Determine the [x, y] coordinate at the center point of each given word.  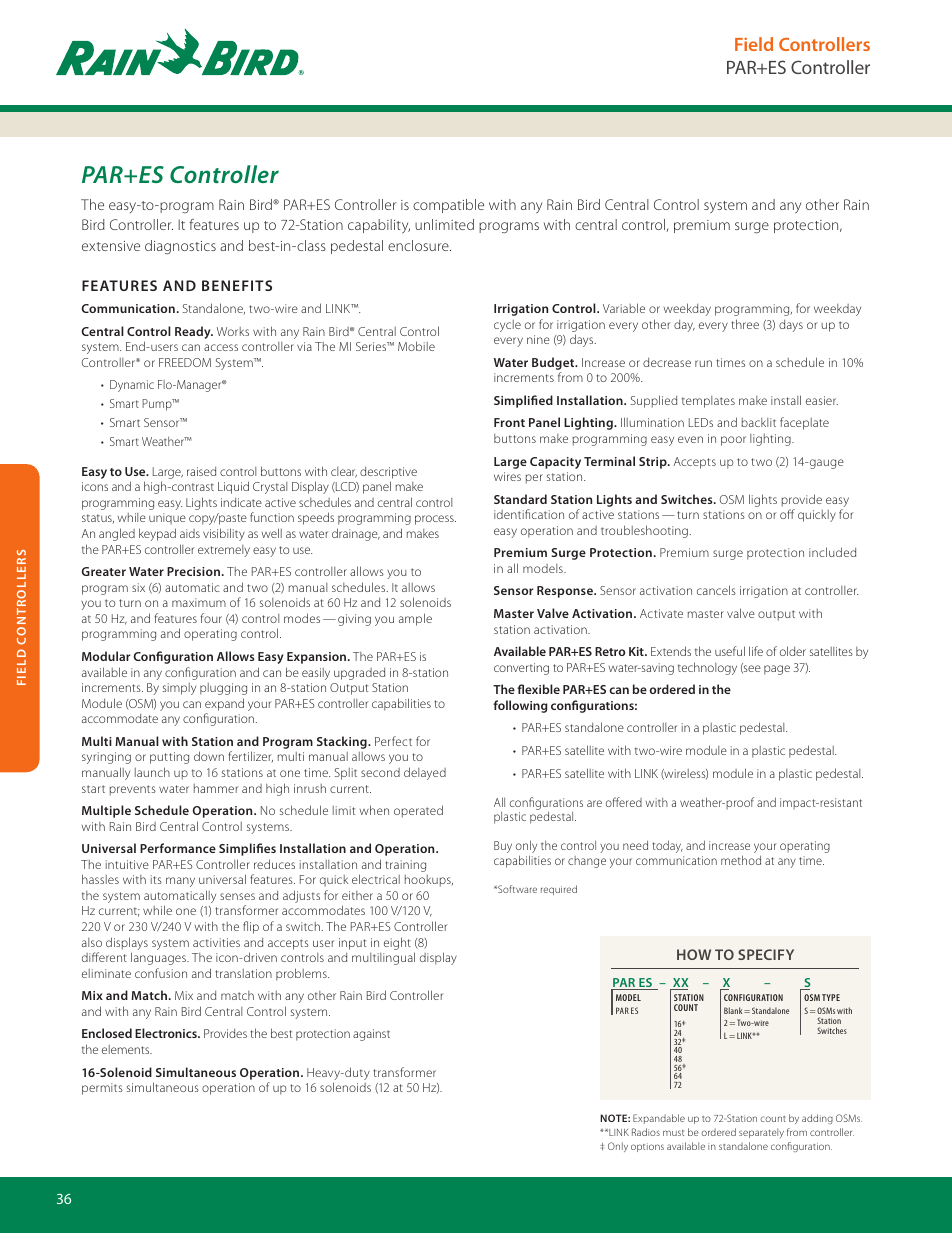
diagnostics [180, 247]
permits [102, 1089]
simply [179, 689]
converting [521, 669]
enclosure [419, 245]
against [371, 1035]
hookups [429, 881]
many [180, 882]
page [777, 670]
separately [761, 1133]
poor [733, 441]
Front [509, 422]
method [741, 860]
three [745, 324]
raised [201, 471]
